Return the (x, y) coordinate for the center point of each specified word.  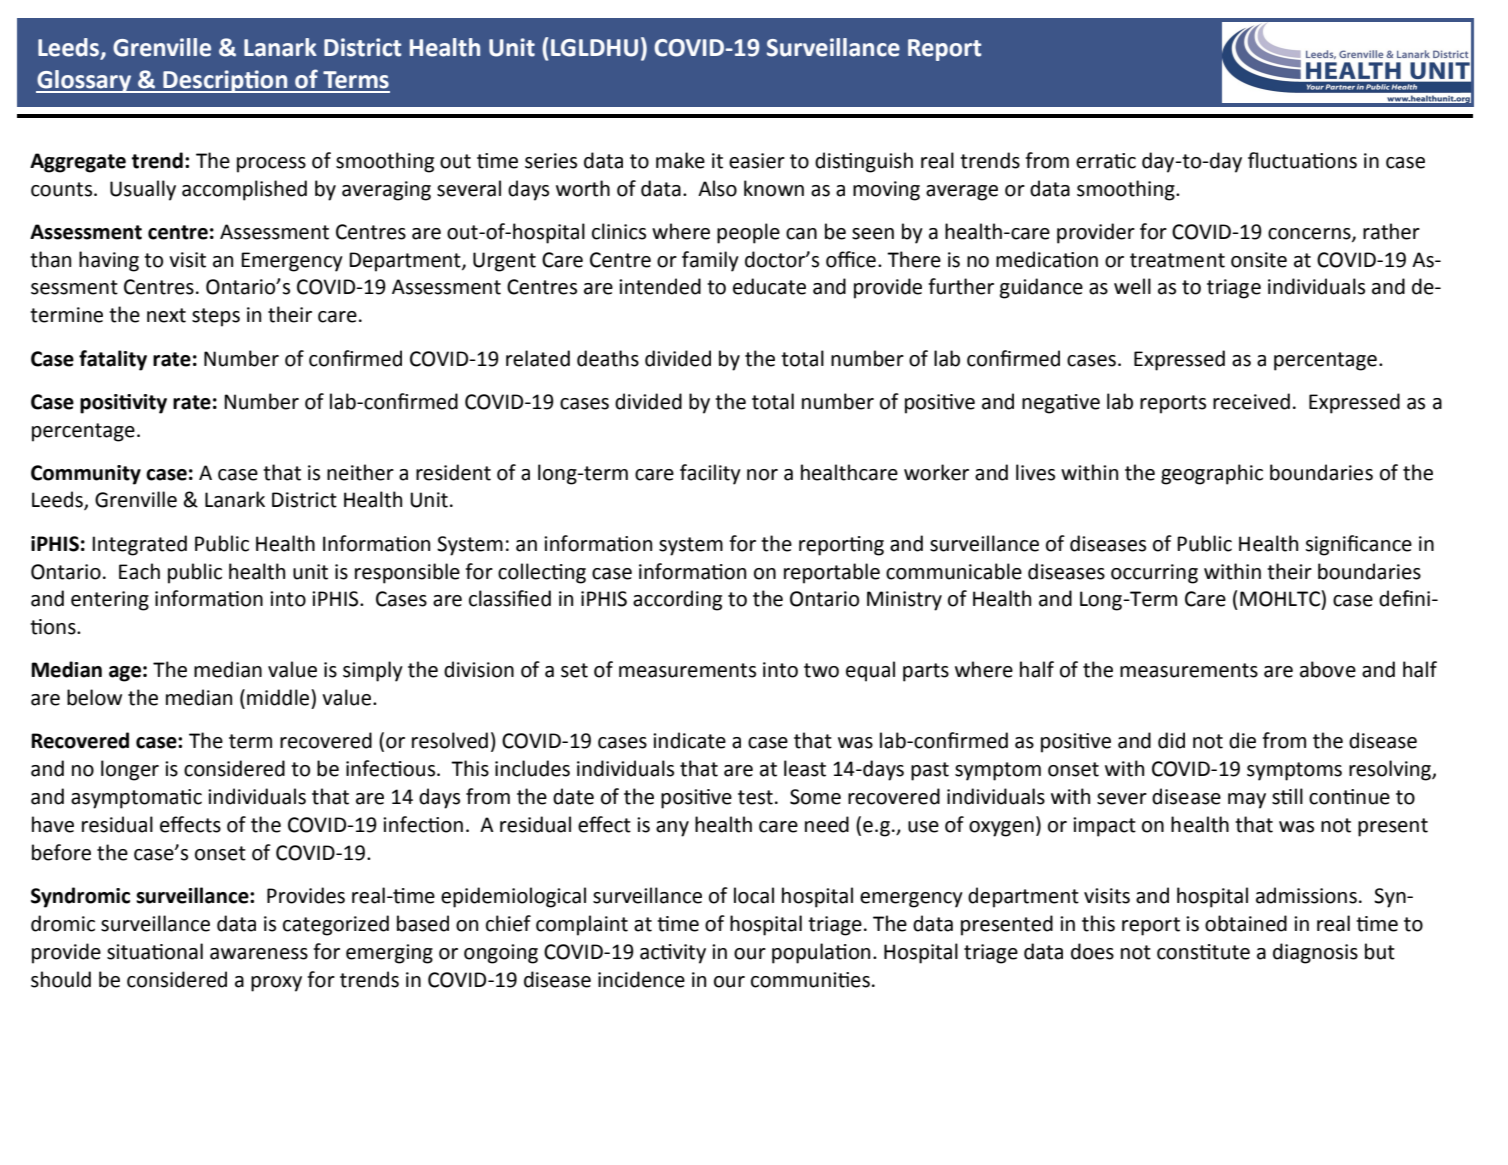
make (680, 160)
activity (673, 954)
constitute (1203, 952)
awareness (259, 954)
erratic (1106, 161)
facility (710, 474)
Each (139, 571)
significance (1358, 545)
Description (225, 81)
